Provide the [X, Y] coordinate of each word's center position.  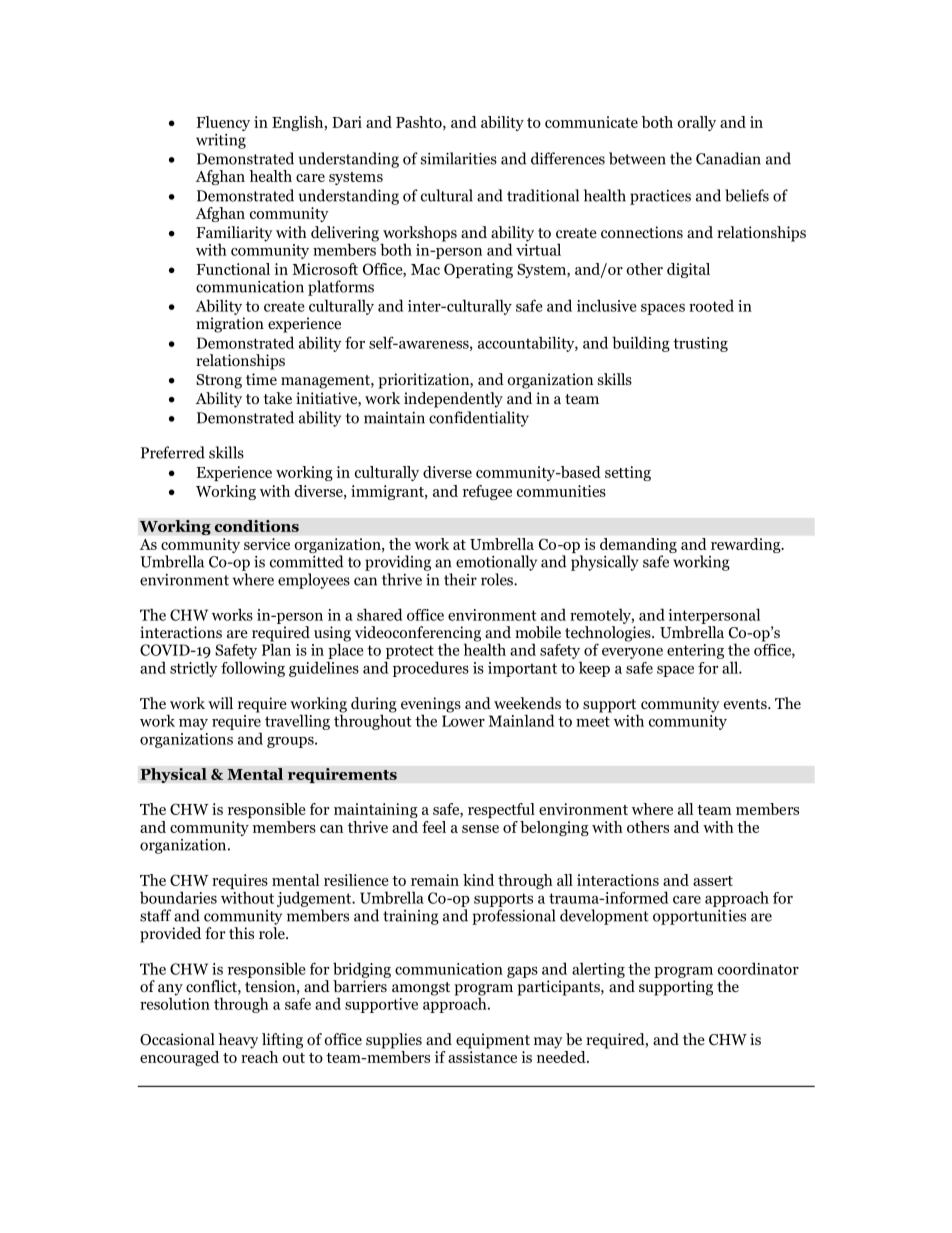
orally [697, 123]
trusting [700, 344]
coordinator [758, 968]
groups [291, 742]
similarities [459, 158]
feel [434, 827]
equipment [493, 1041]
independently [453, 400]
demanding [638, 547]
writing [221, 141]
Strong [219, 381]
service [267, 544]
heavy [238, 1041]
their [460, 579]
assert [713, 881]
